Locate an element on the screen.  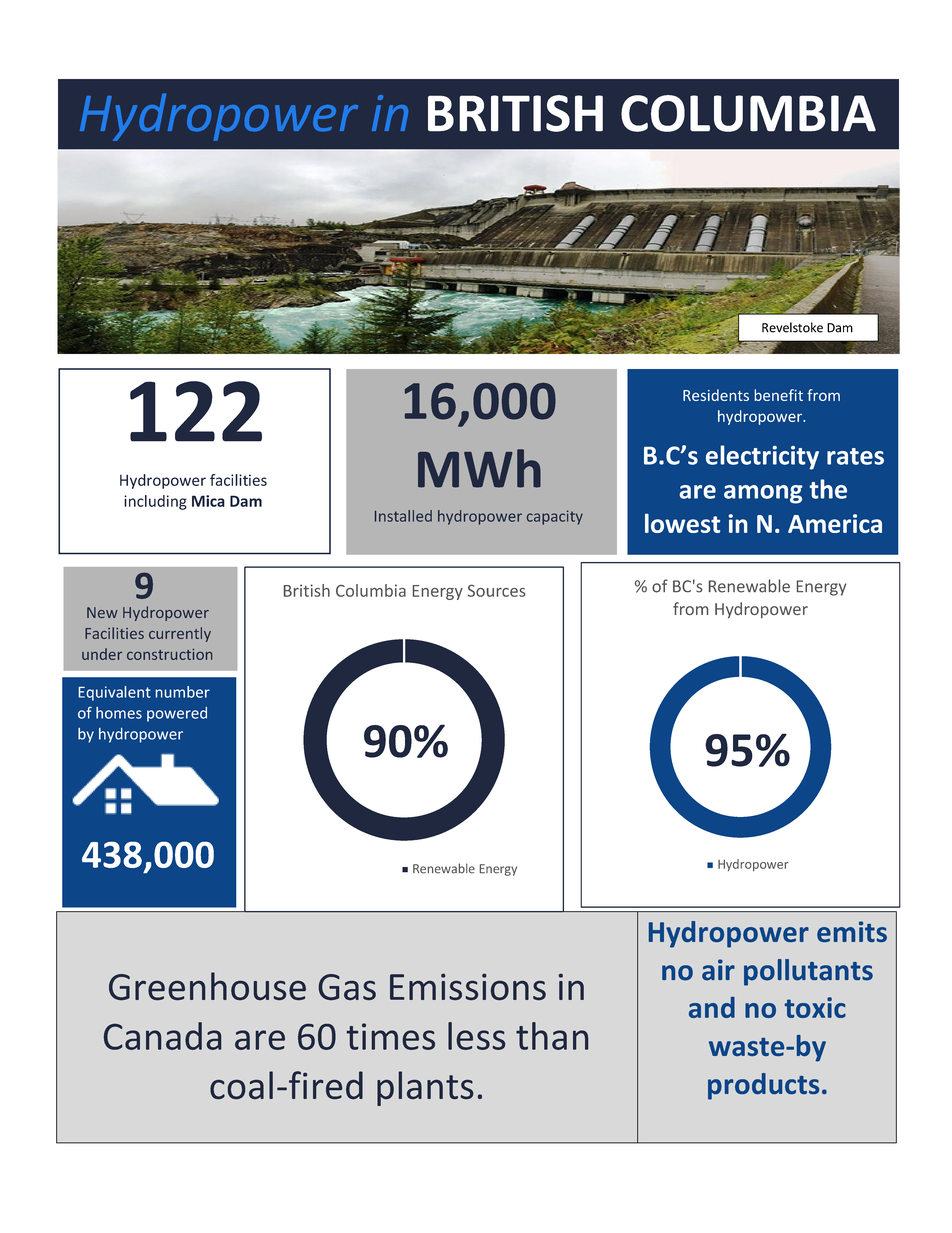
Revelstoke is located at coordinates (792, 327).
